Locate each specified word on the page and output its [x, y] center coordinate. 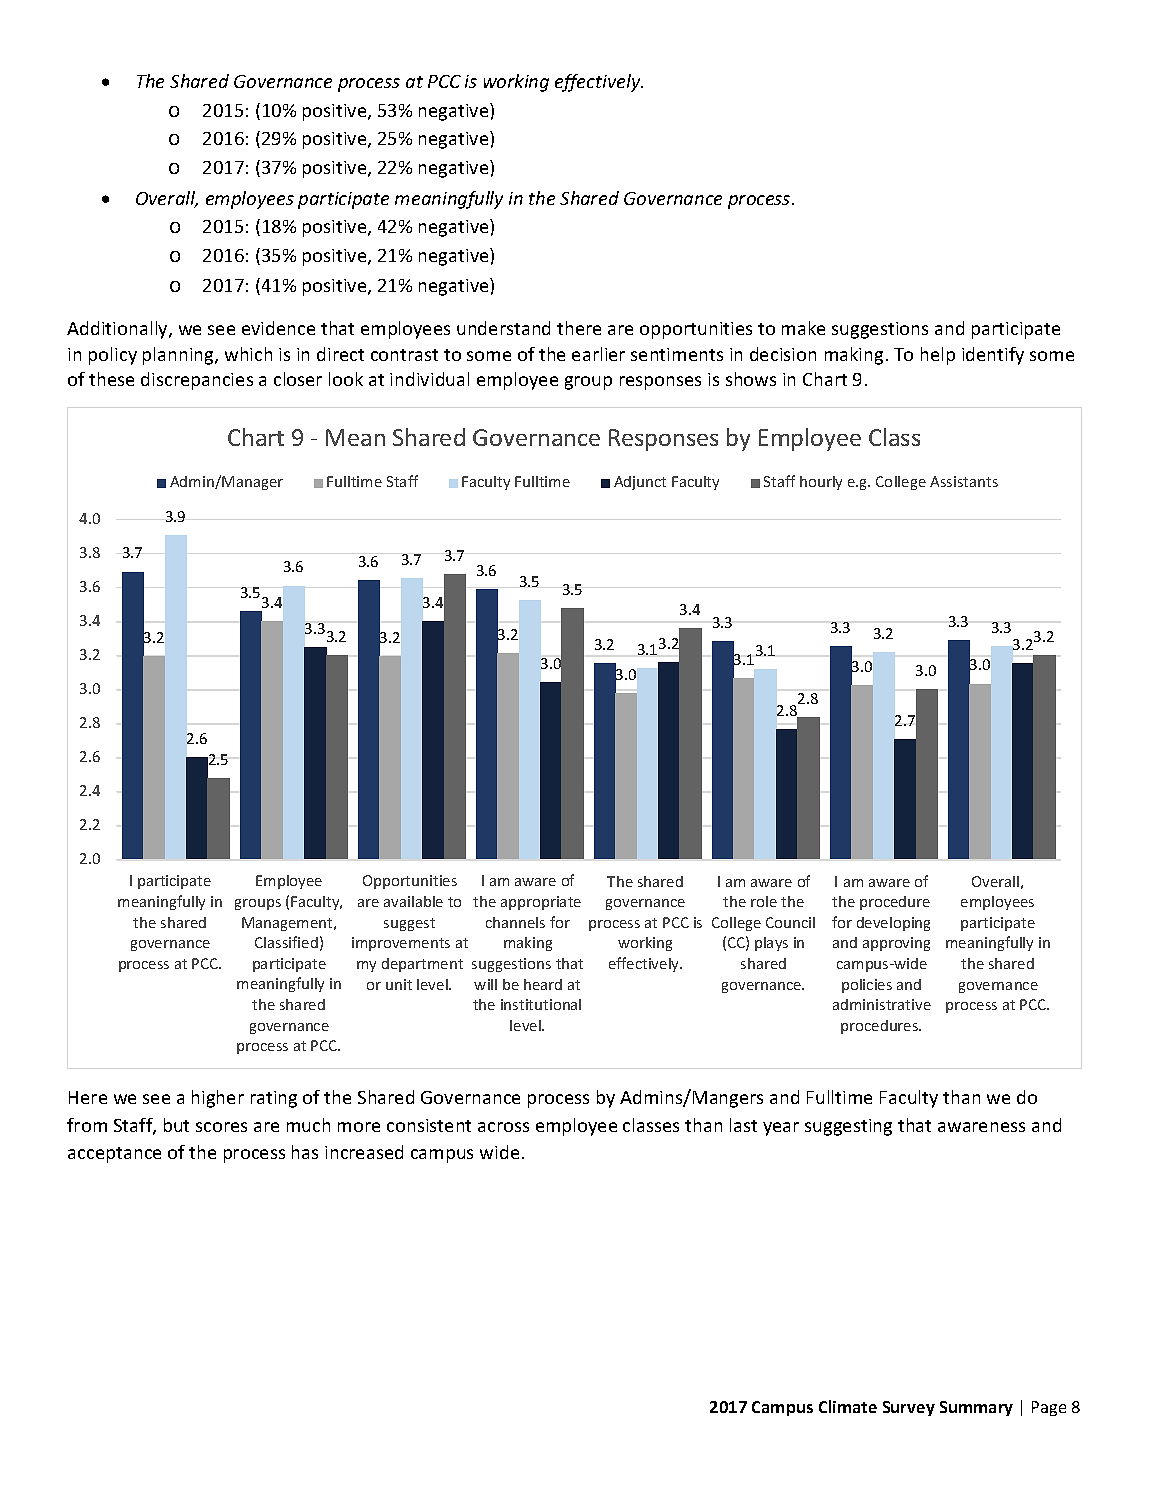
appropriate [541, 903]
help [938, 356]
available [413, 901]
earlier [598, 354]
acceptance [114, 1155]
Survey [909, 1408]
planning [179, 356]
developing [893, 924]
